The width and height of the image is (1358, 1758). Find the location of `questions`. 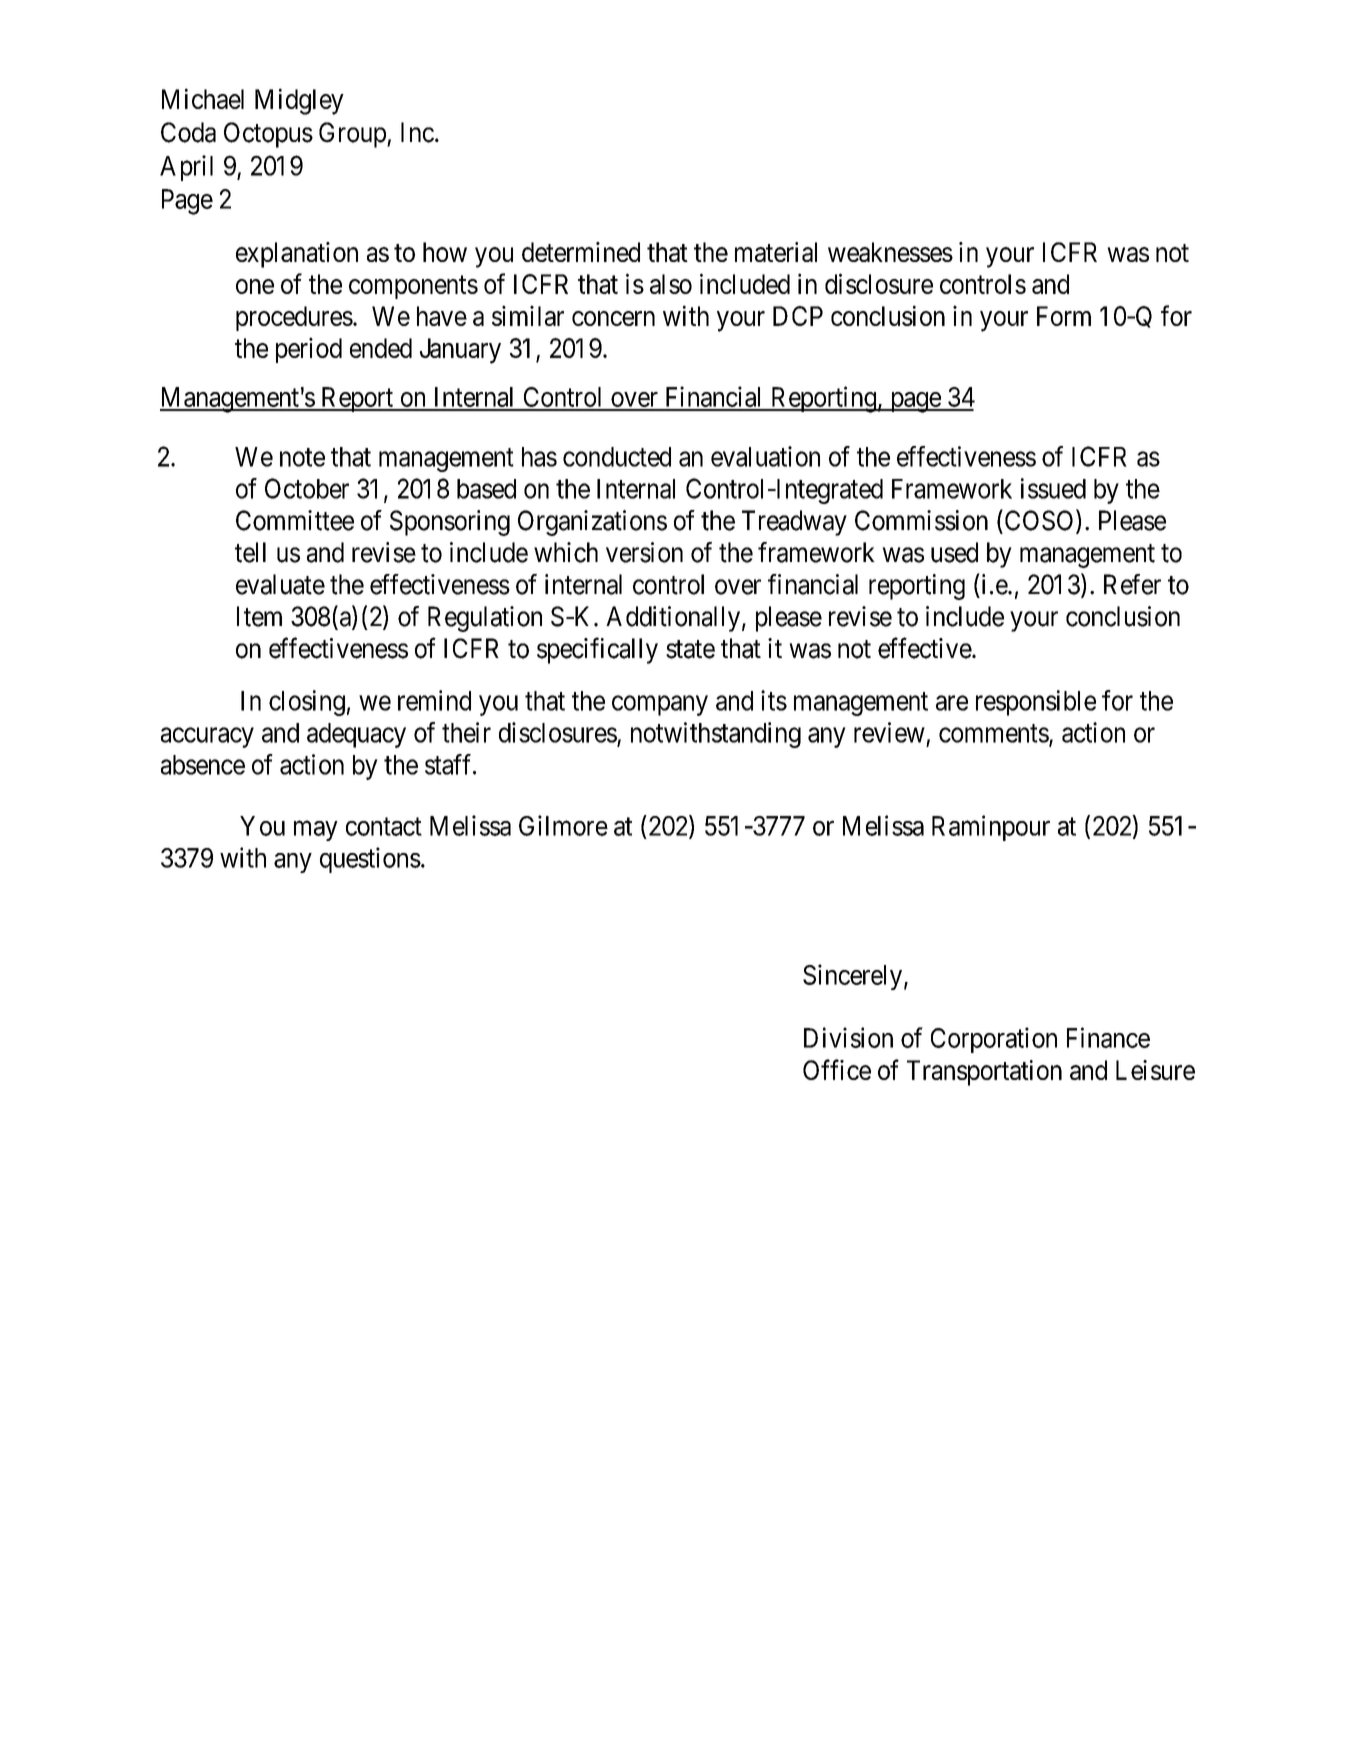

questions is located at coordinates (370, 860).
